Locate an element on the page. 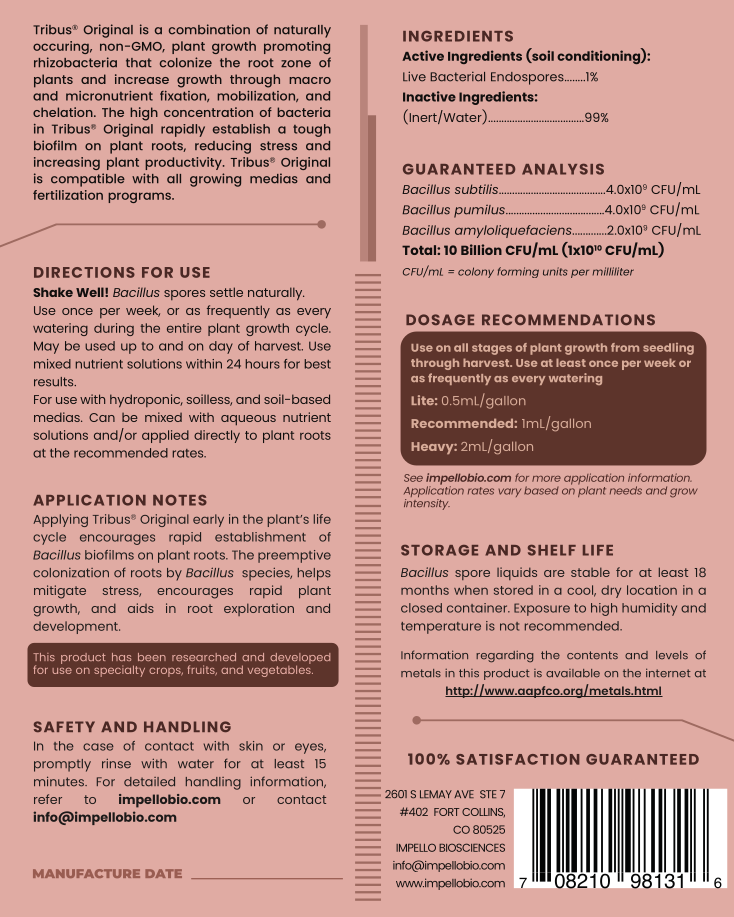 The height and width of the document is (917, 734). detailed is located at coordinates (149, 782).
